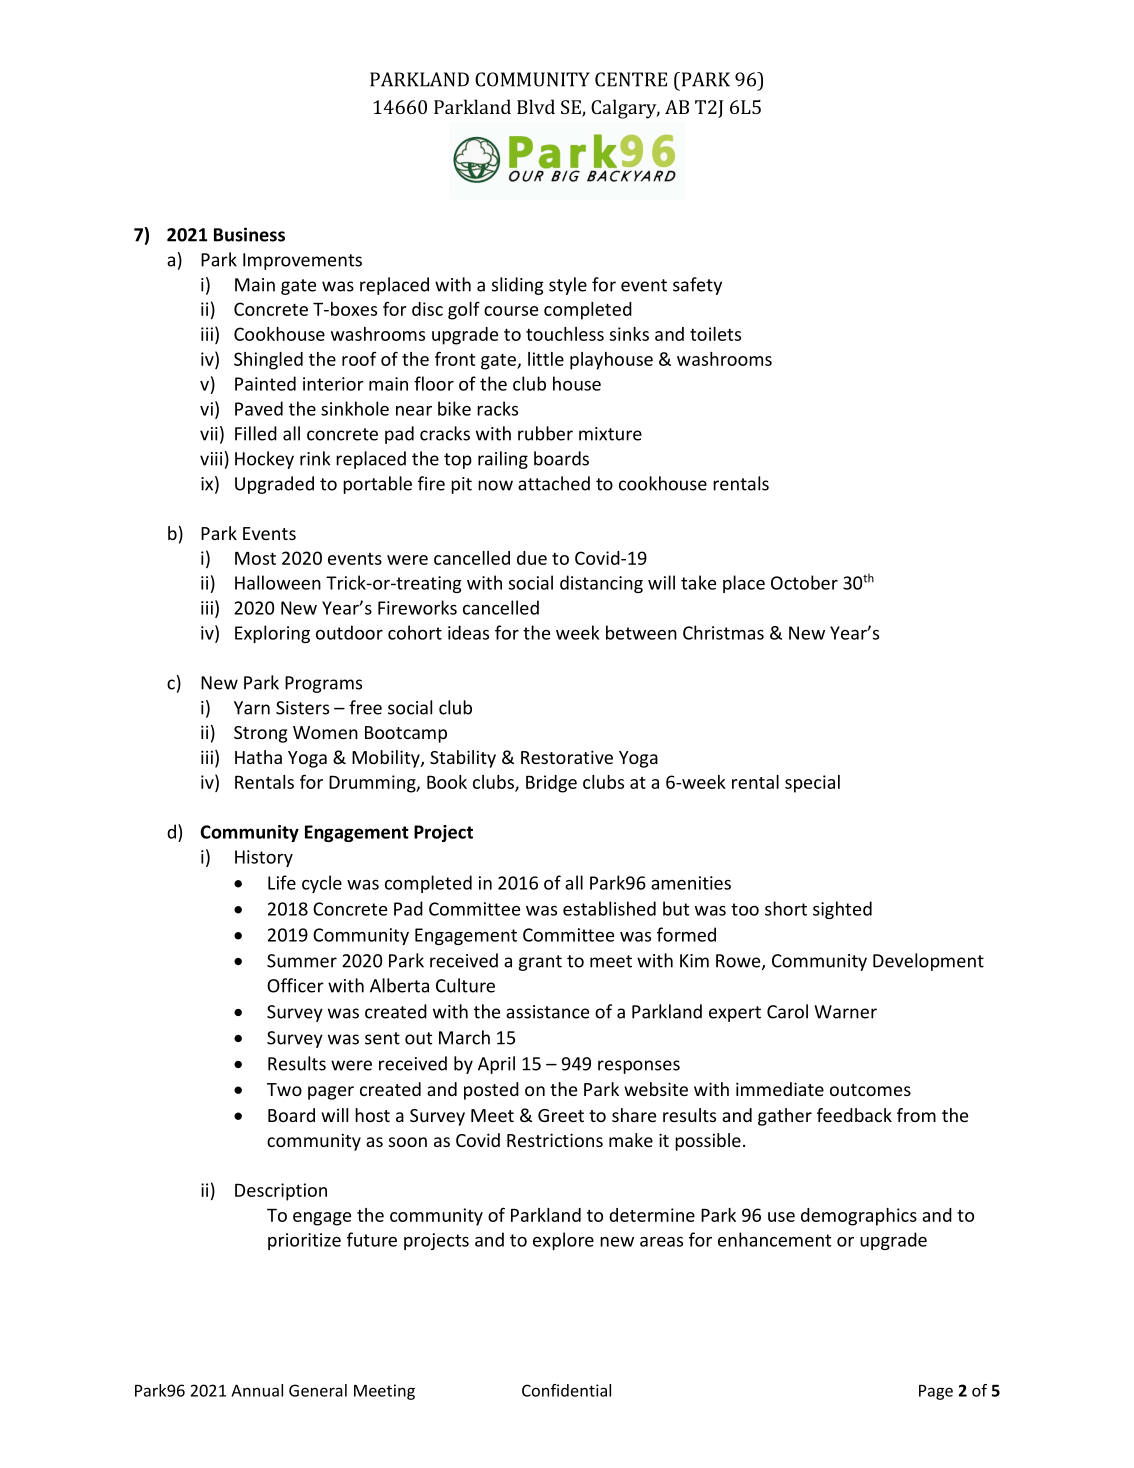 Image resolution: width=1134 pixels, height=1468 pixels. What do you see at coordinates (601, 584) in the screenshot?
I see `distancing` at bounding box center [601, 584].
